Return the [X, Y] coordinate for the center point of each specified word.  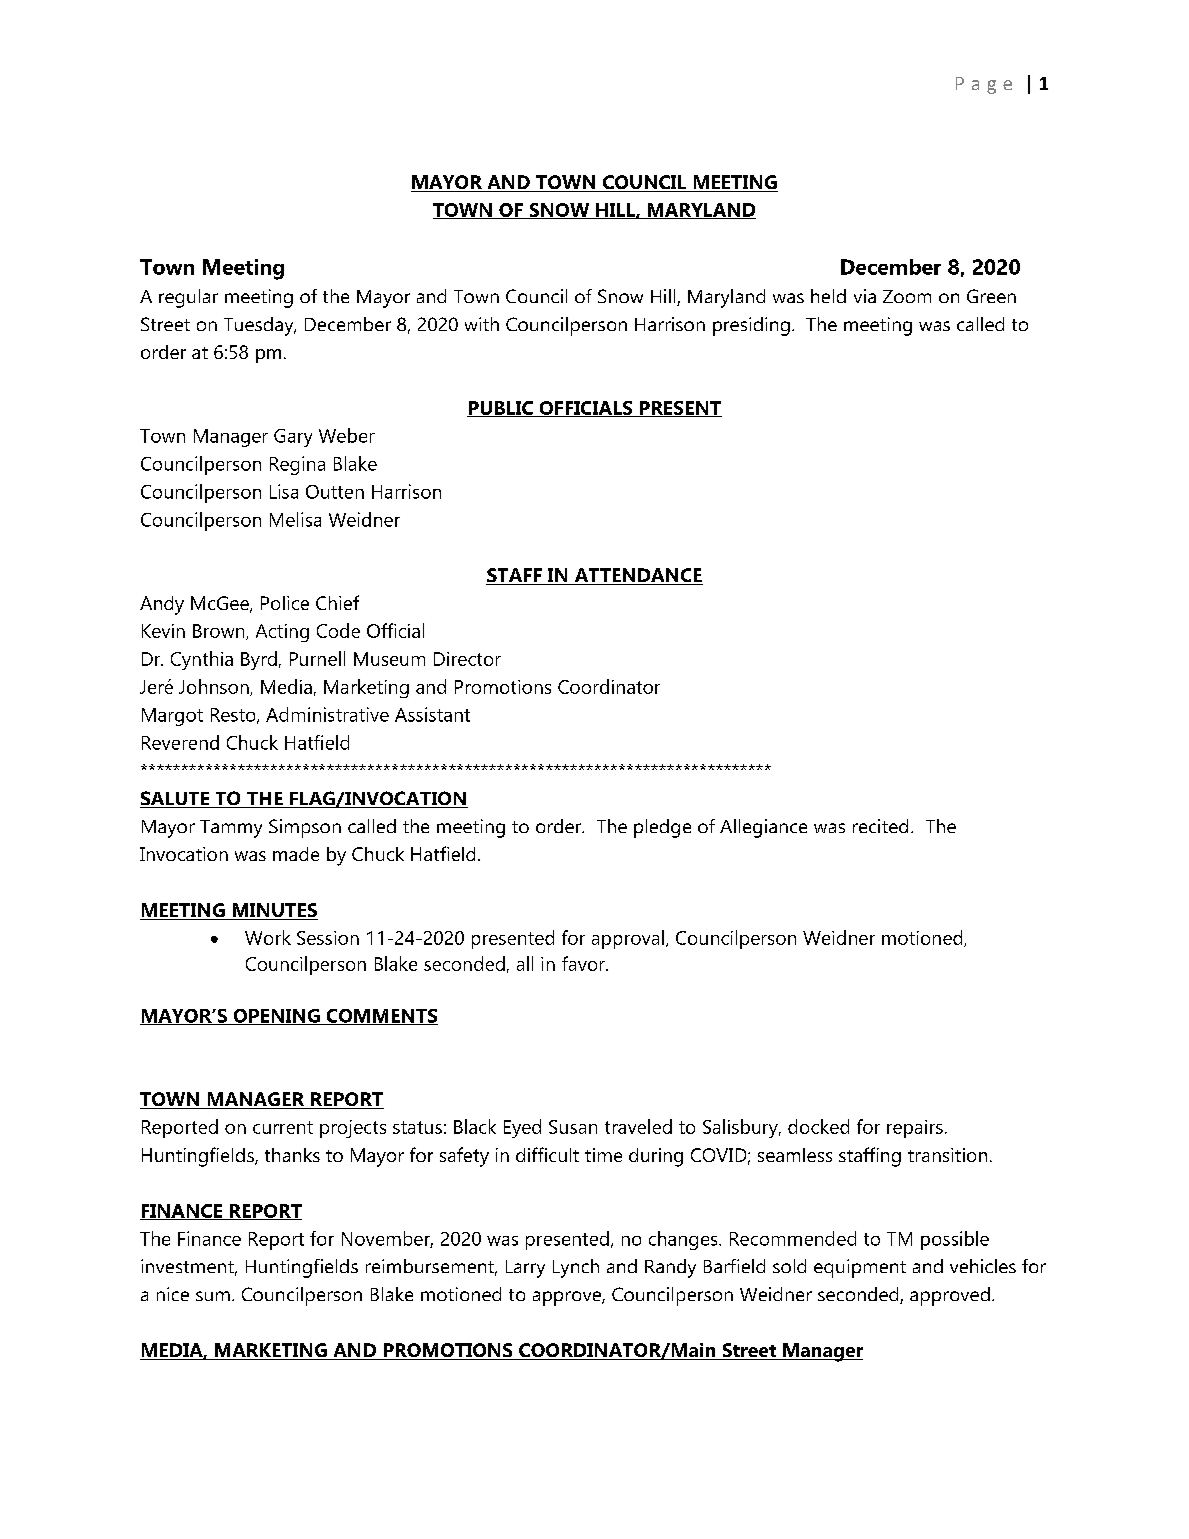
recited [880, 826]
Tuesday [260, 326]
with [482, 324]
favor [584, 963]
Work [268, 937]
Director [467, 659]
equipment [860, 1268]
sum [213, 1296]
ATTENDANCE [637, 576]
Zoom [907, 296]
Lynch [576, 1268]
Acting [282, 633]
